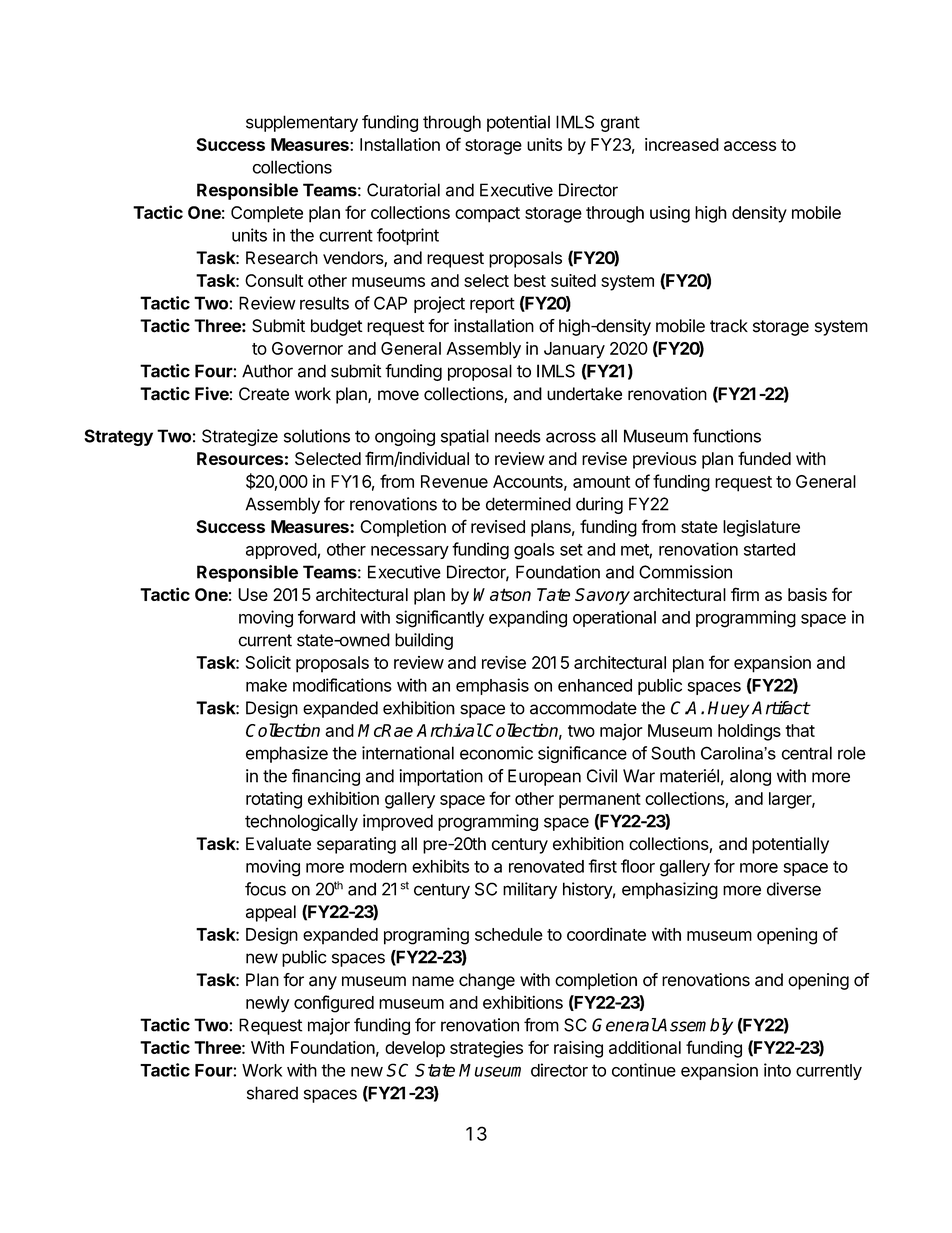  Describe the element at coordinates (268, 662) in the page. I see `Solicit` at that location.
